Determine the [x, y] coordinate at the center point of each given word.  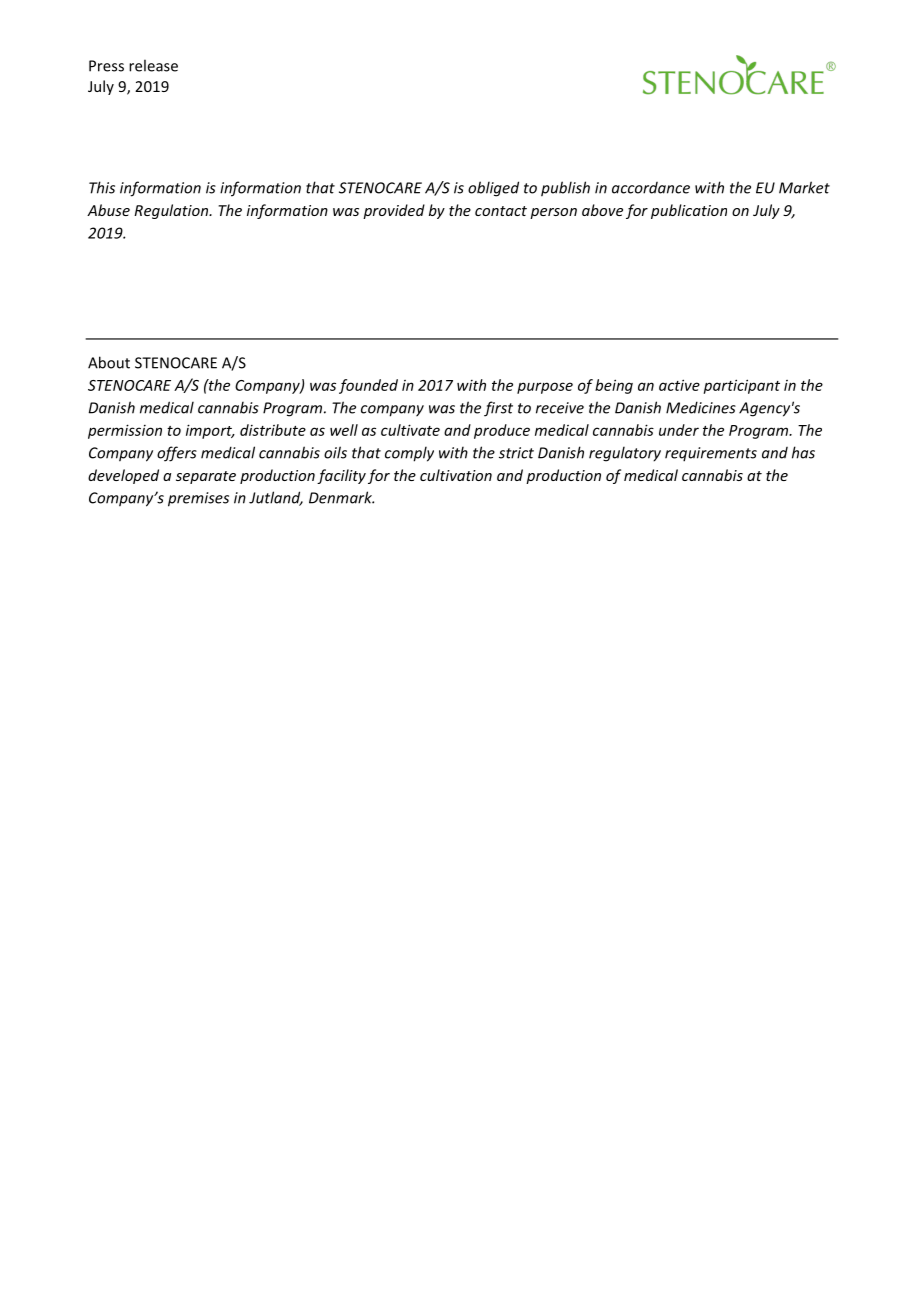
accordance [651, 188]
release [153, 65]
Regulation [172, 211]
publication [689, 211]
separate [206, 477]
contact [501, 211]
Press [106, 66]
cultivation [456, 475]
